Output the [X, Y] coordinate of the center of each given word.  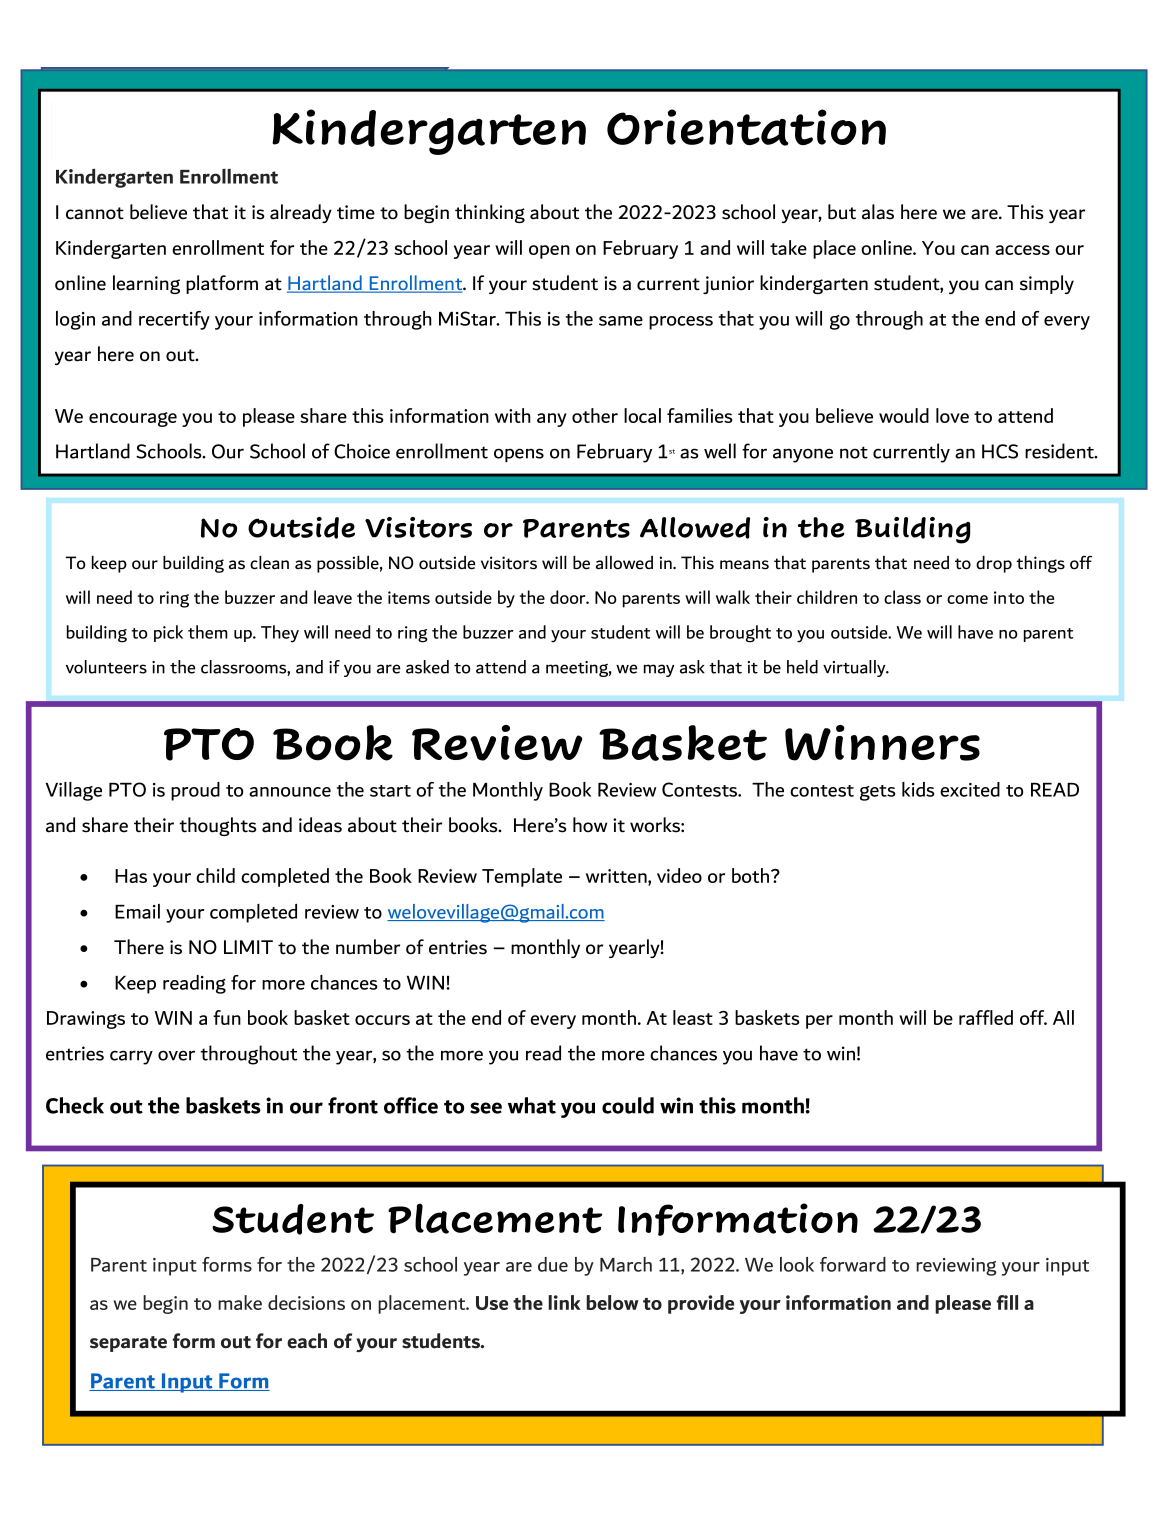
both [752, 875]
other [595, 415]
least [693, 1017]
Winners [882, 743]
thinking [490, 213]
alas [878, 212]
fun [227, 1017]
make [240, 1302]
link [564, 1302]
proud [195, 791]
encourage [133, 419]
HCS [1000, 451]
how [590, 825]
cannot [95, 213]
